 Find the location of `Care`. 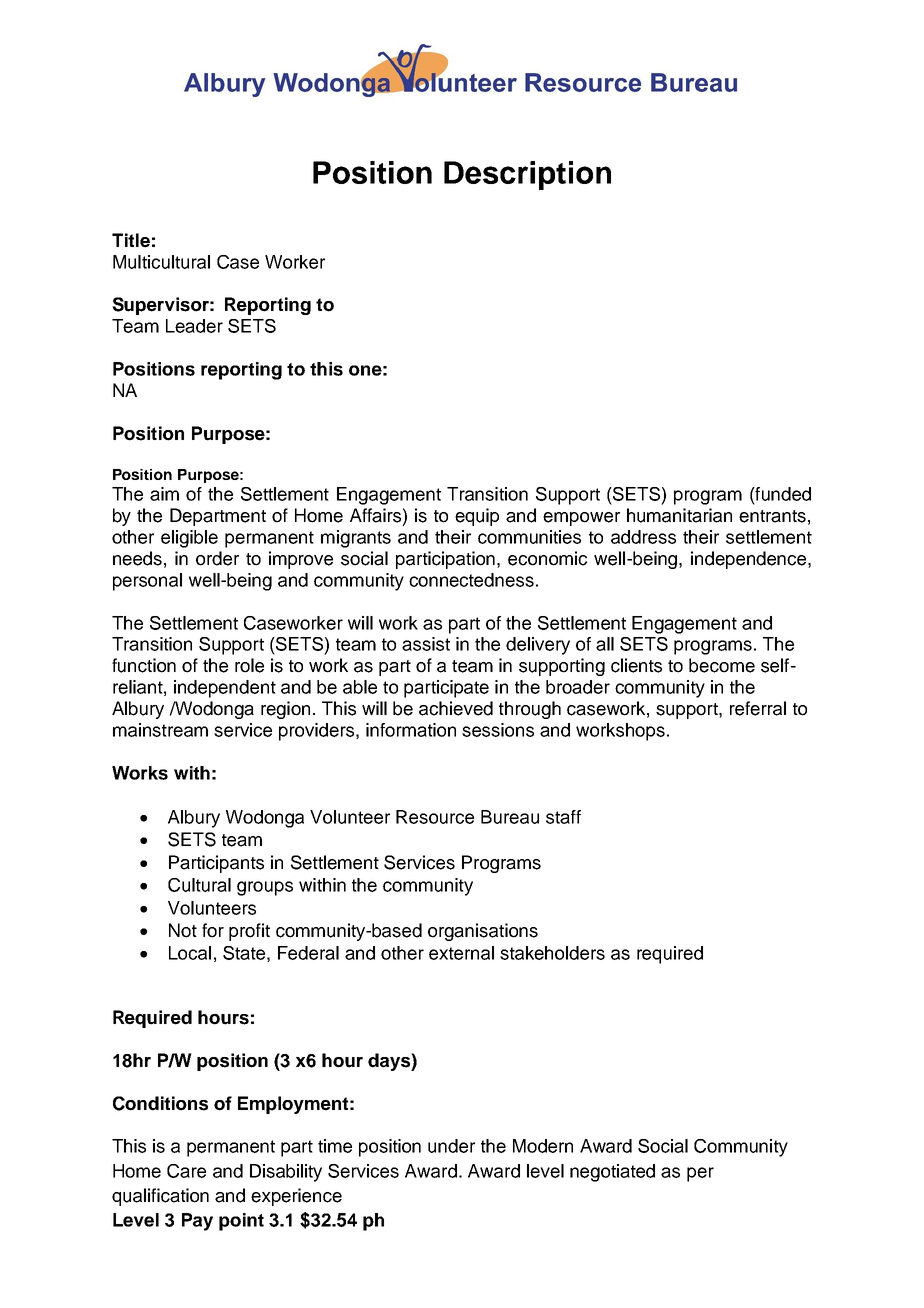

Care is located at coordinates (186, 1171).
